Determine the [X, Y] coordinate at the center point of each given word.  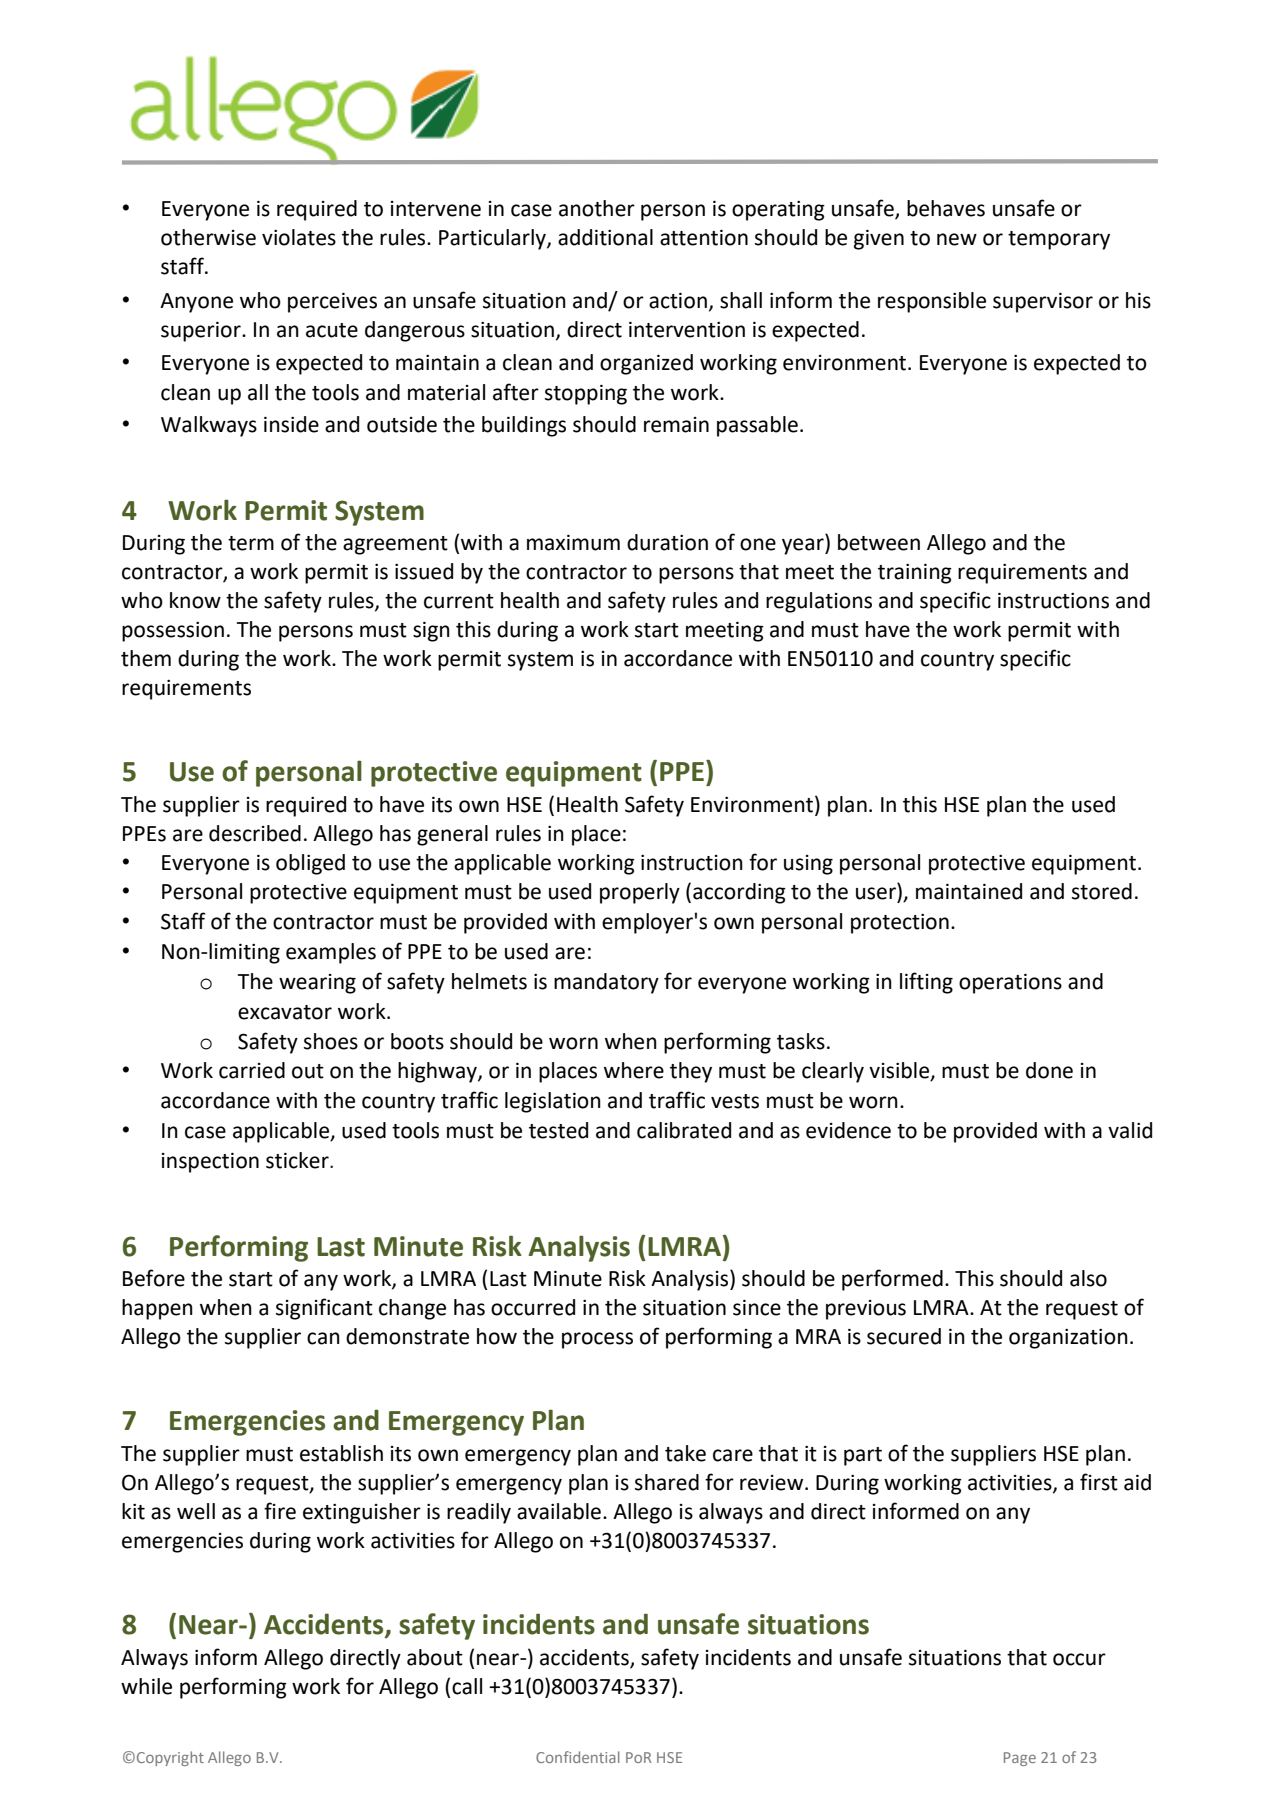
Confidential [578, 1757]
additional [605, 237]
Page [1020, 1759]
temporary [1059, 240]
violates [299, 237]
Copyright [170, 1758]
